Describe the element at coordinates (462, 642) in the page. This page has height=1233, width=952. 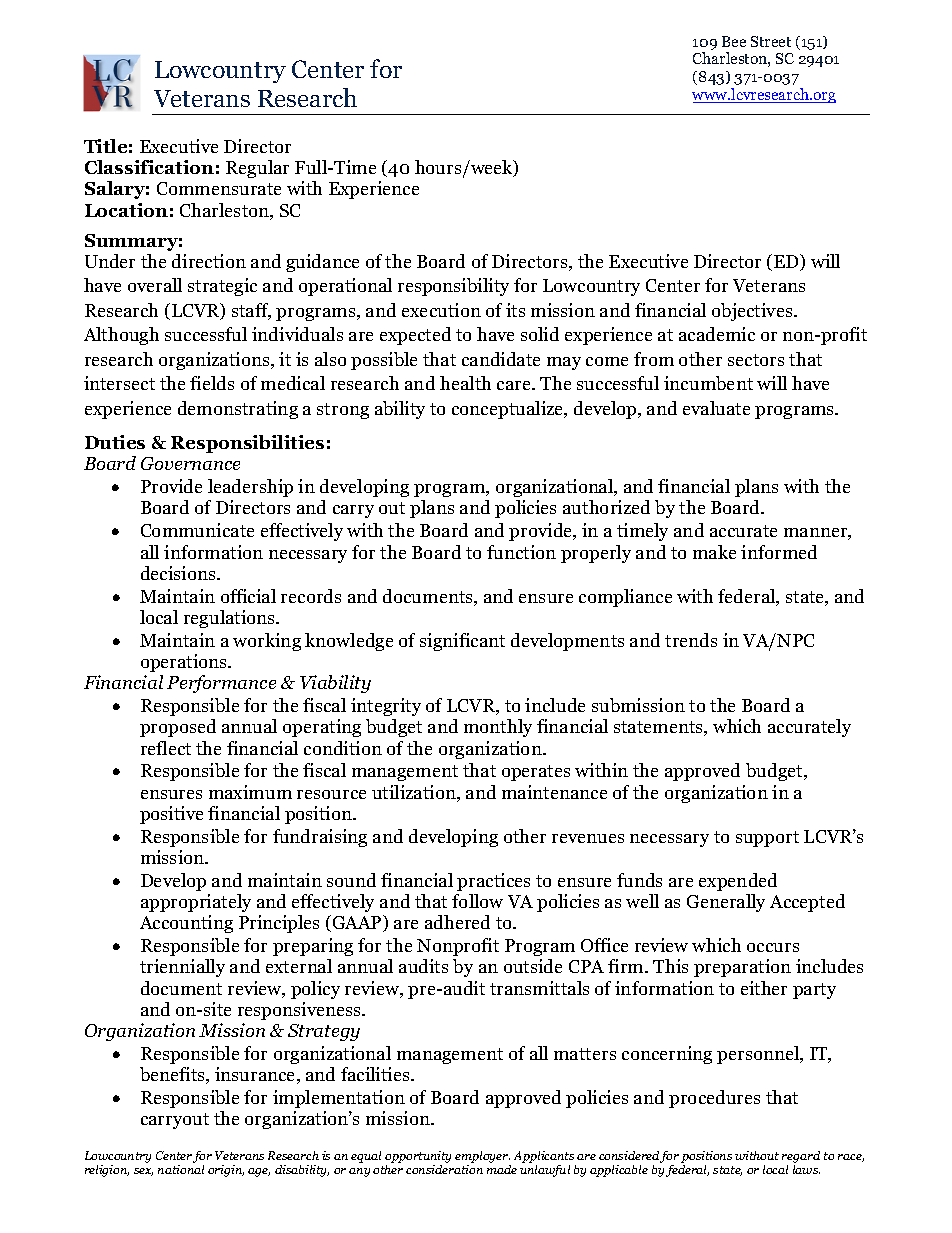
I see `significant` at that location.
